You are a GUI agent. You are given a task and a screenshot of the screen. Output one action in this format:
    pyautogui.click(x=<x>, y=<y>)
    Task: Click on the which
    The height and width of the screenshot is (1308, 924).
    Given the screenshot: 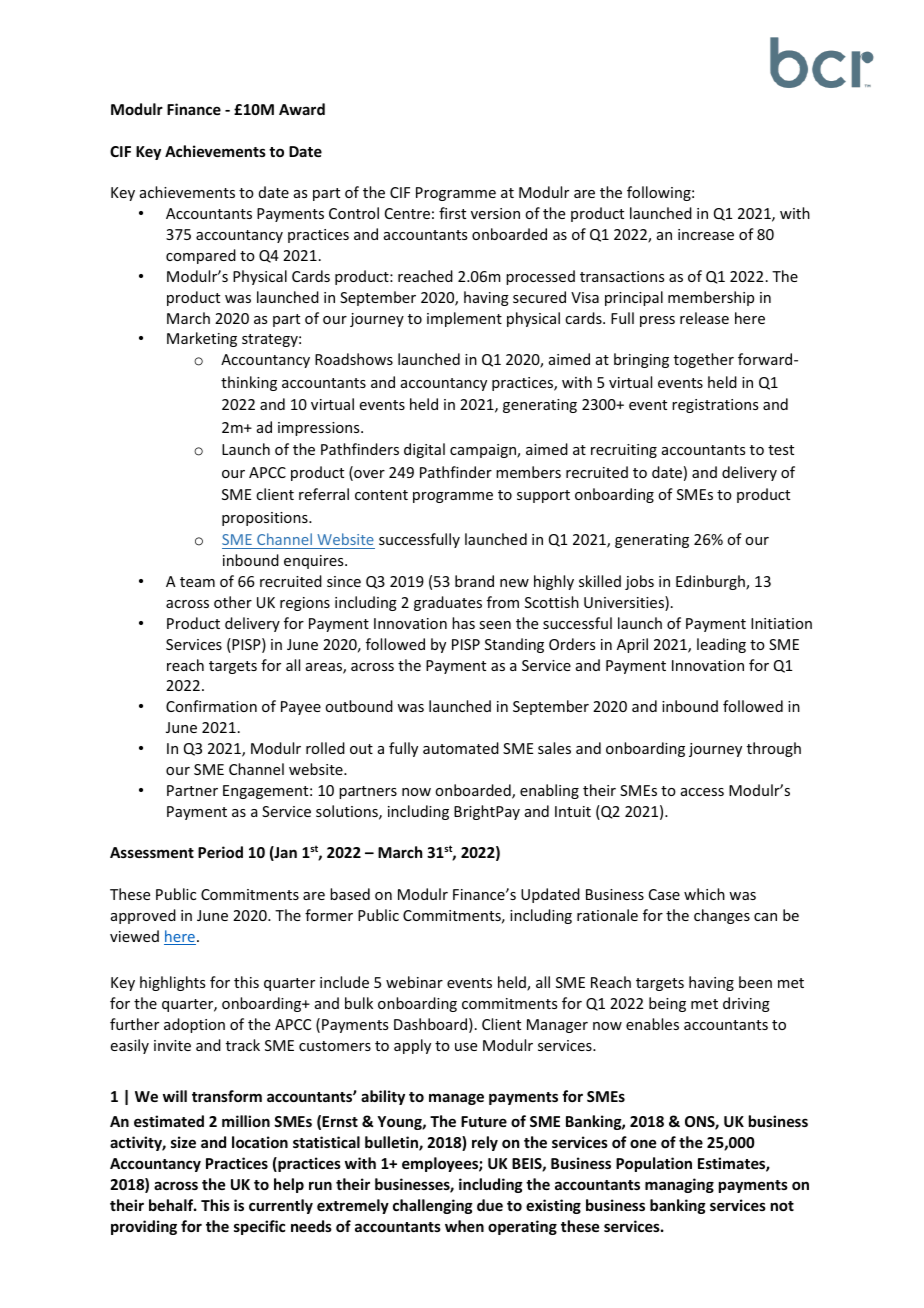 What is the action you would take?
    pyautogui.click(x=704, y=894)
